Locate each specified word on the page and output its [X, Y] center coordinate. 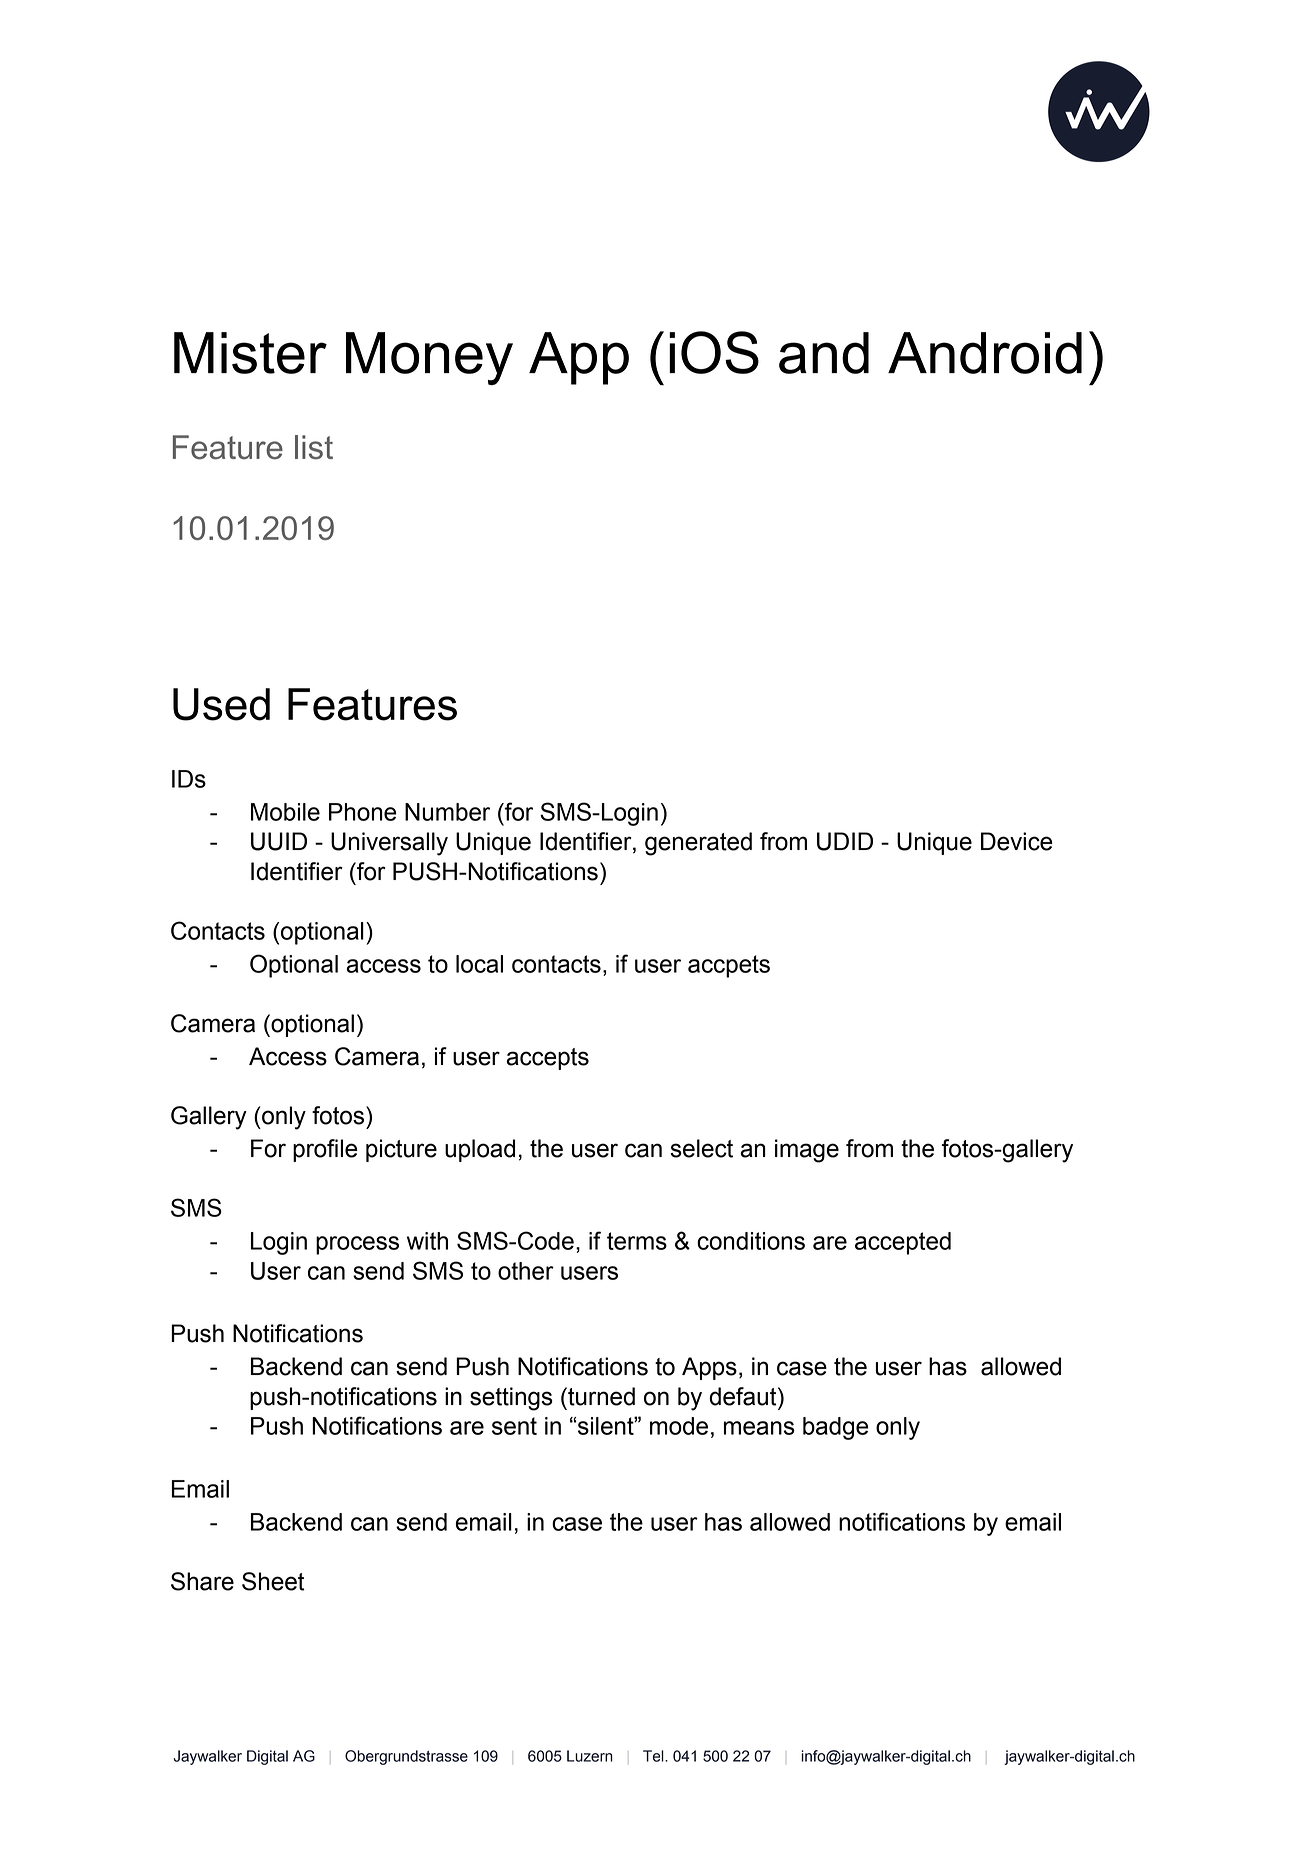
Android [985, 353]
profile [325, 1150]
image [807, 1151]
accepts [548, 1059]
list [314, 447]
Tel [654, 1756]
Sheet [273, 1581]
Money [429, 358]
